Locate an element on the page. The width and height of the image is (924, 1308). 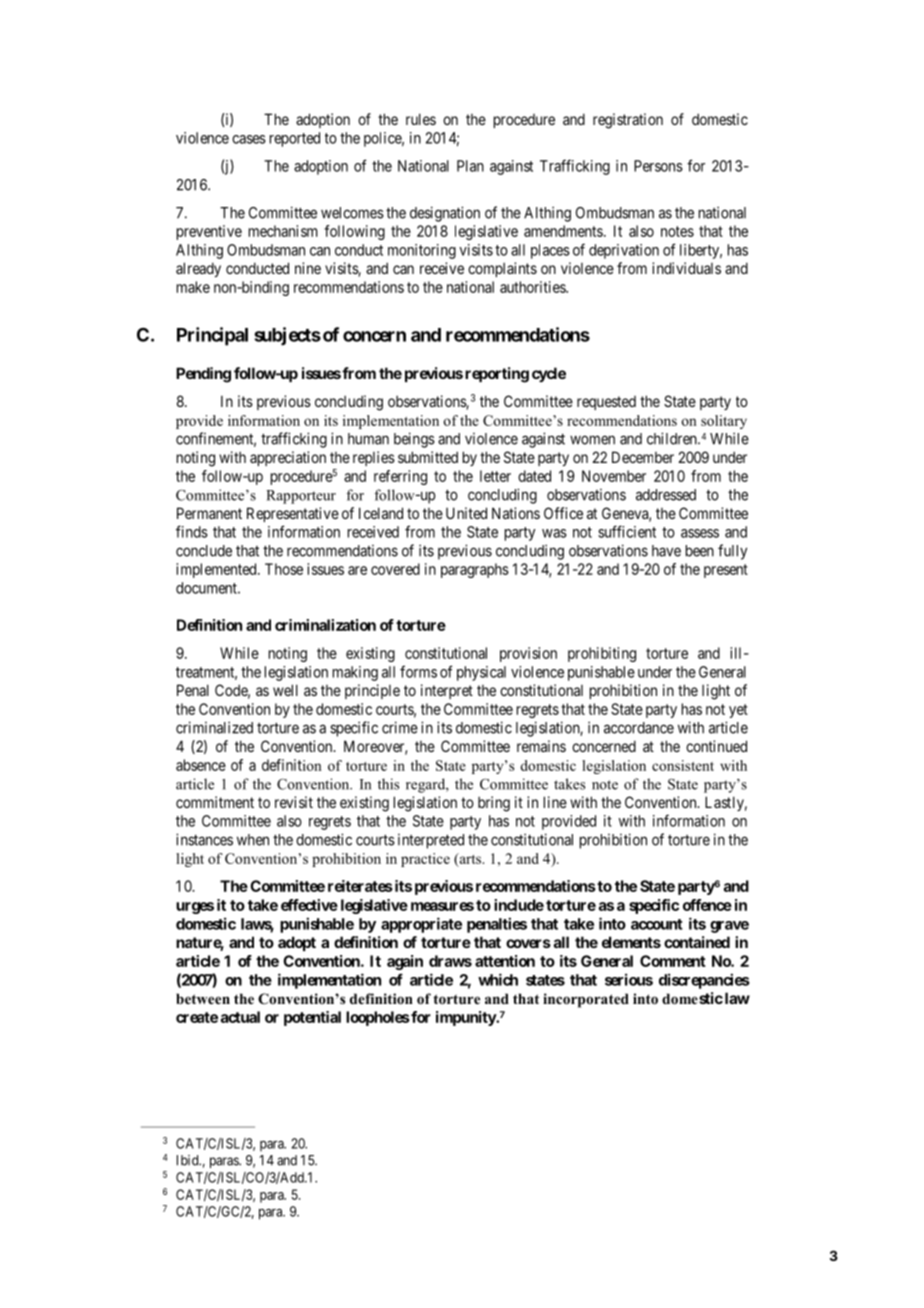
Persons is located at coordinates (658, 166).
